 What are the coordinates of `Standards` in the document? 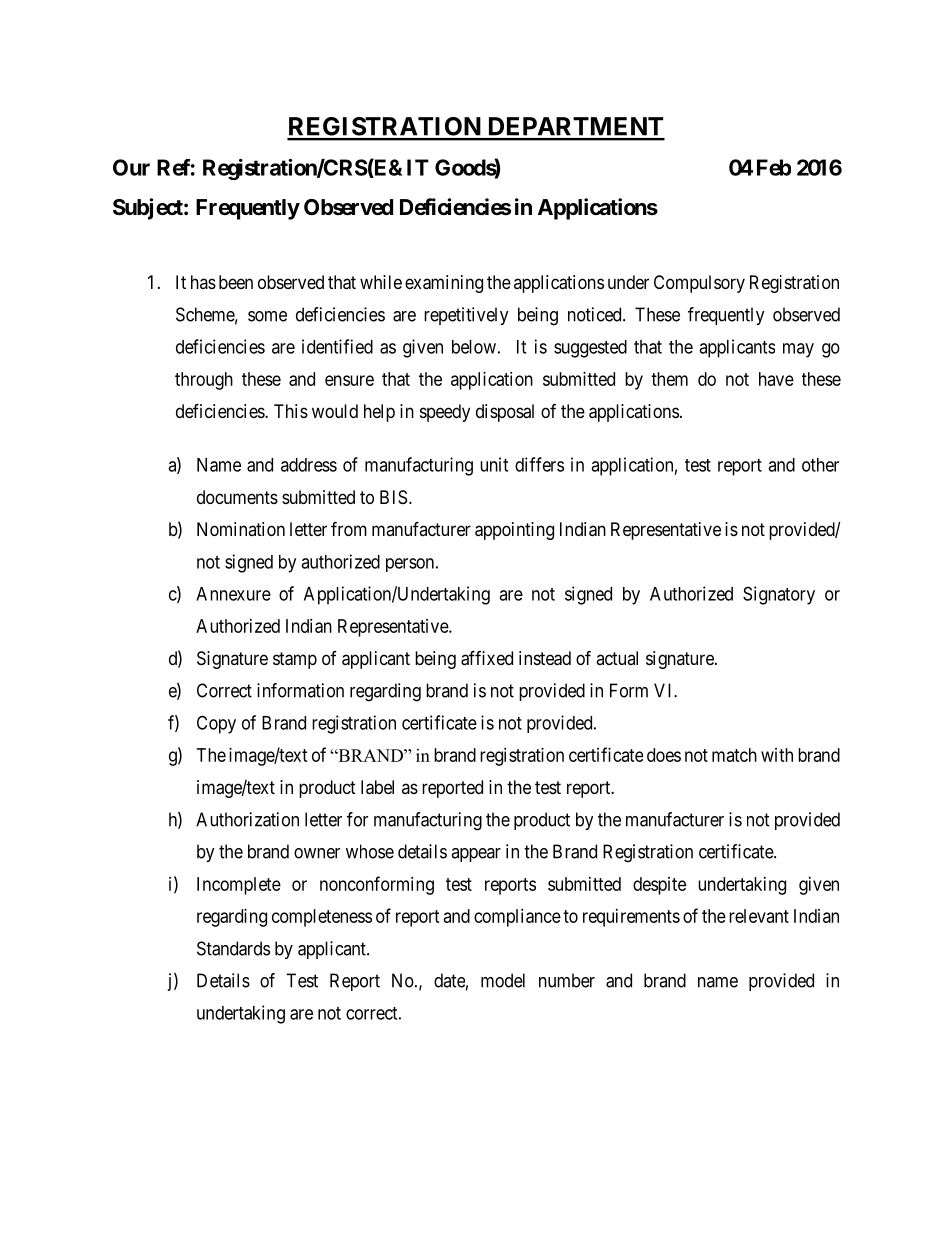 It's located at (233, 948).
